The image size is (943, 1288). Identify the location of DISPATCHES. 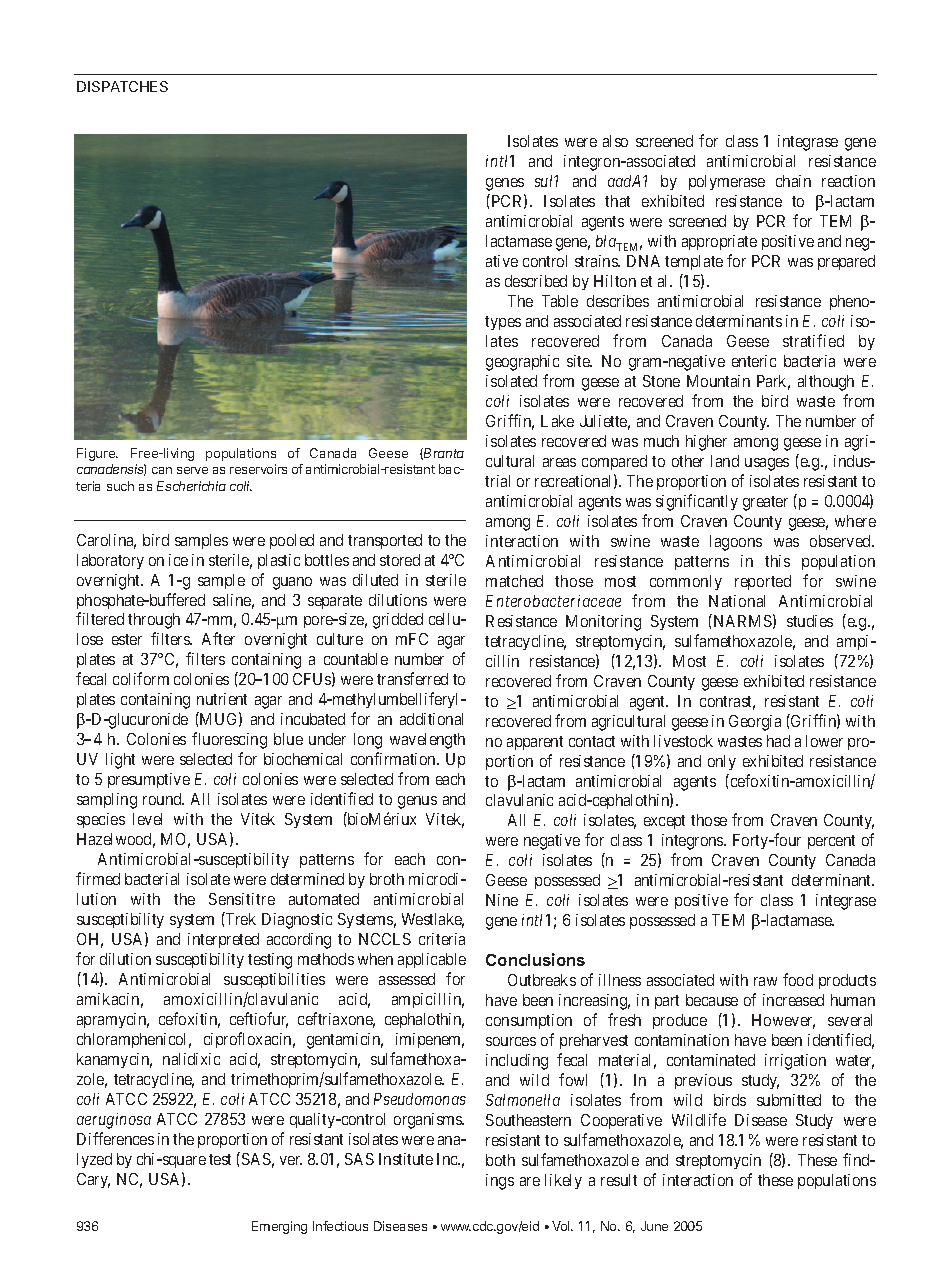
(122, 86).
